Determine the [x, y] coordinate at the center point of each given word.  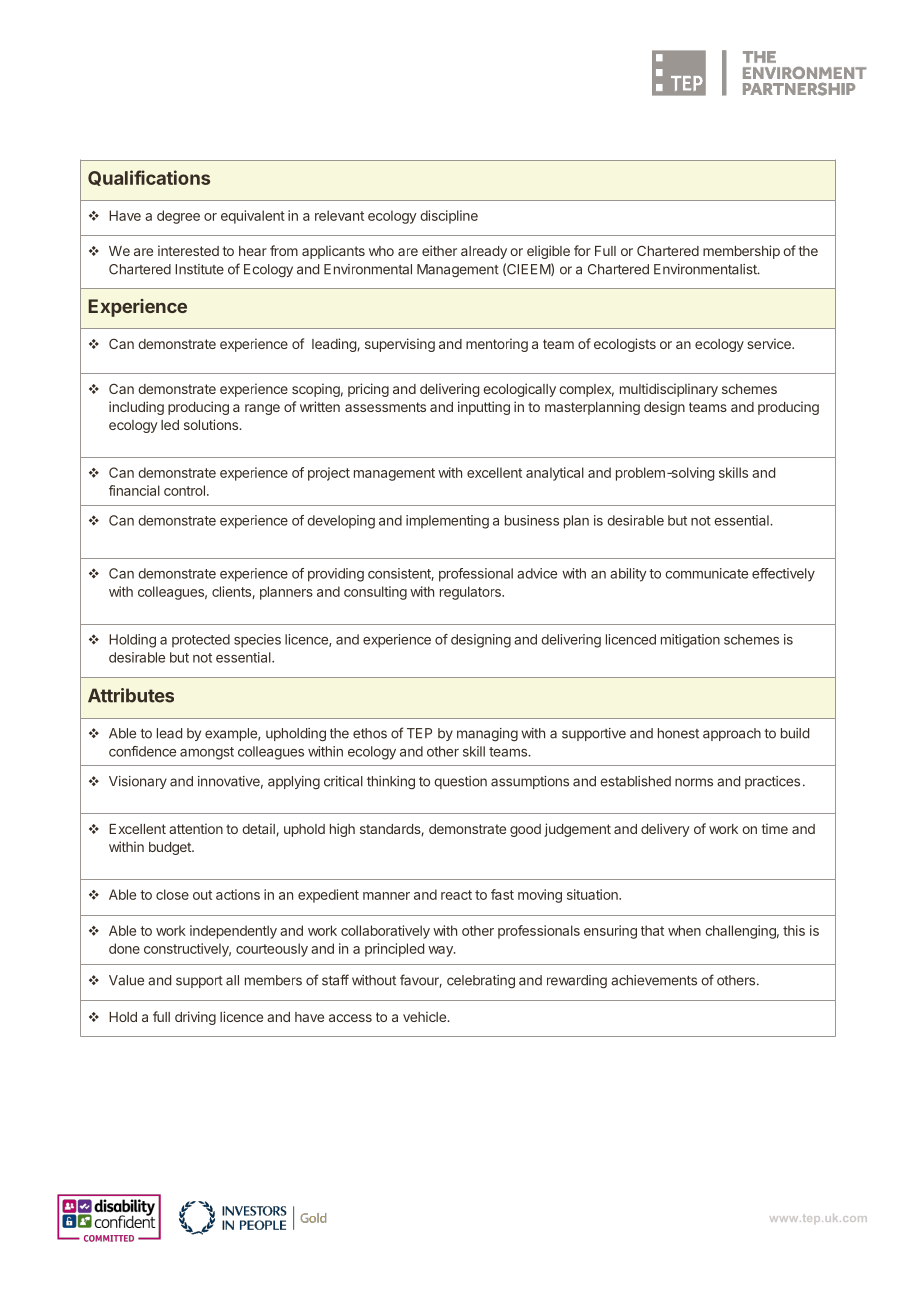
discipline [449, 217]
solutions [212, 424]
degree [178, 217]
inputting [484, 408]
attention [196, 828]
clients [232, 592]
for [582, 250]
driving [195, 1018]
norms [694, 782]
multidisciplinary [669, 390]
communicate [706, 573]
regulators [471, 593]
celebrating [481, 982]
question [460, 782]
